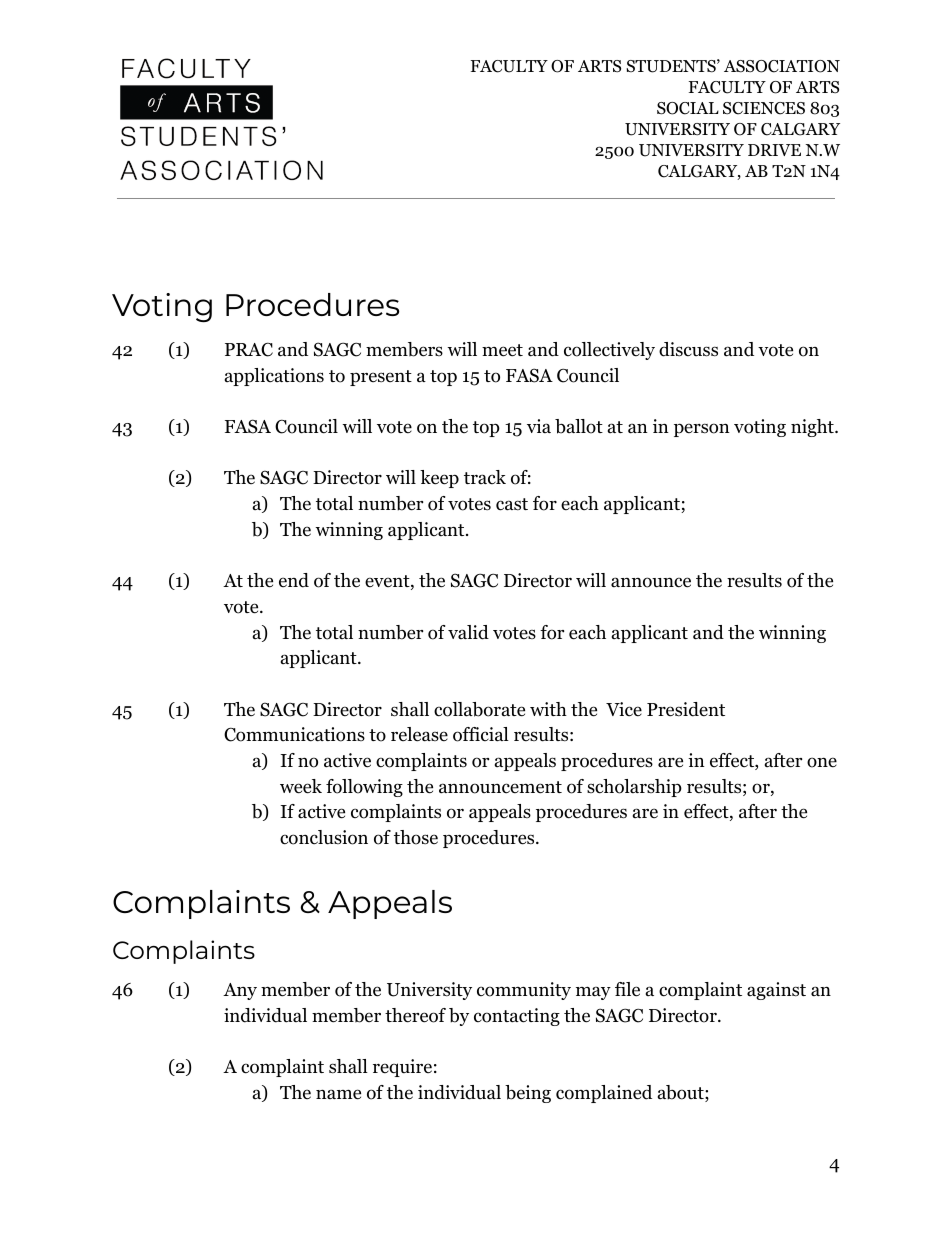  I want to click on present, so click(381, 378).
